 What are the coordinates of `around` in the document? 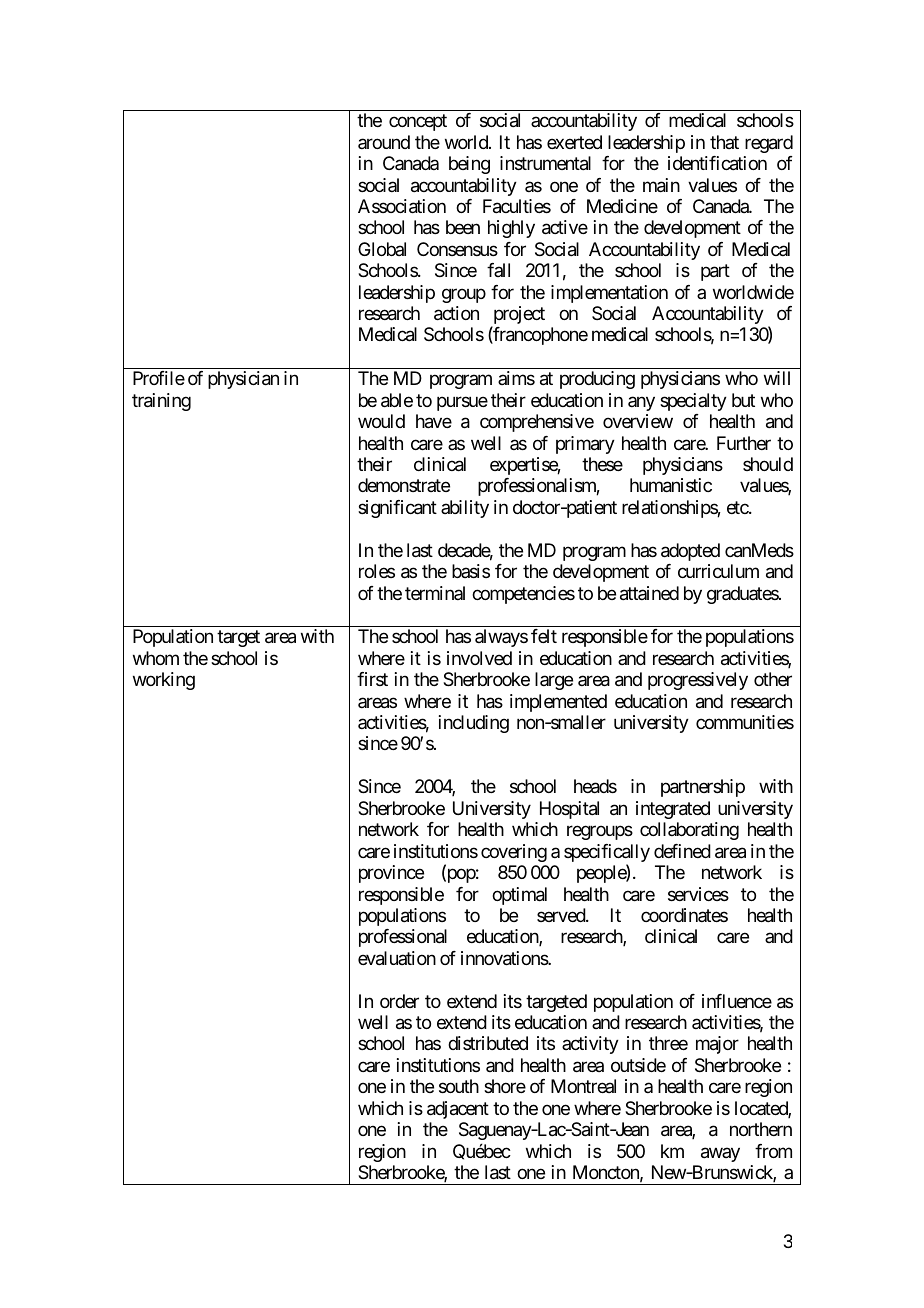 It's located at (384, 142).
